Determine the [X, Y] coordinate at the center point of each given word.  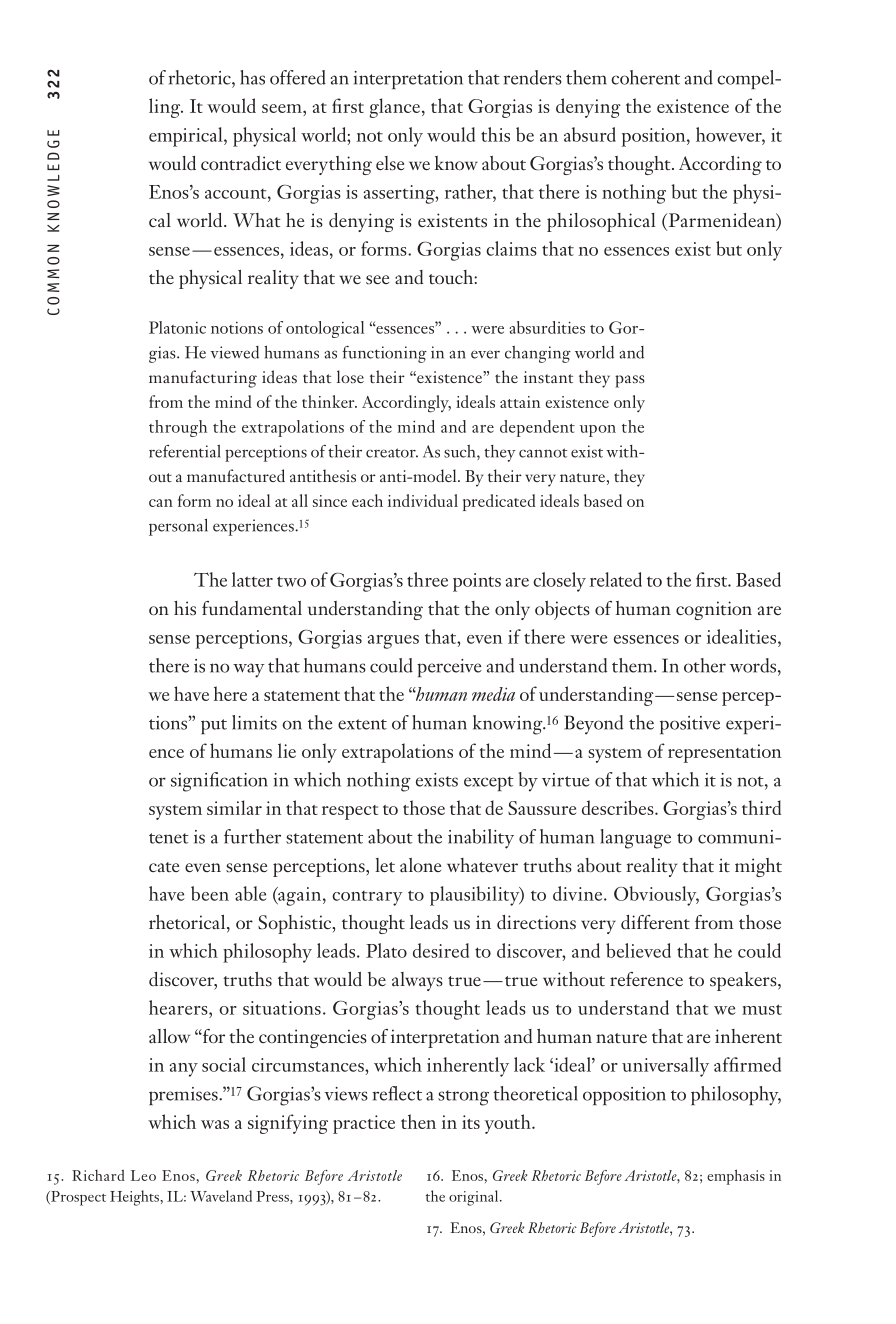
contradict [241, 163]
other [705, 665]
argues [393, 642]
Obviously [656, 896]
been [210, 893]
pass [630, 381]
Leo [143, 1175]
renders [533, 77]
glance [395, 108]
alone [420, 865]
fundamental [252, 608]
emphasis [736, 1177]
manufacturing [203, 379]
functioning [384, 354]
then [418, 1121]
